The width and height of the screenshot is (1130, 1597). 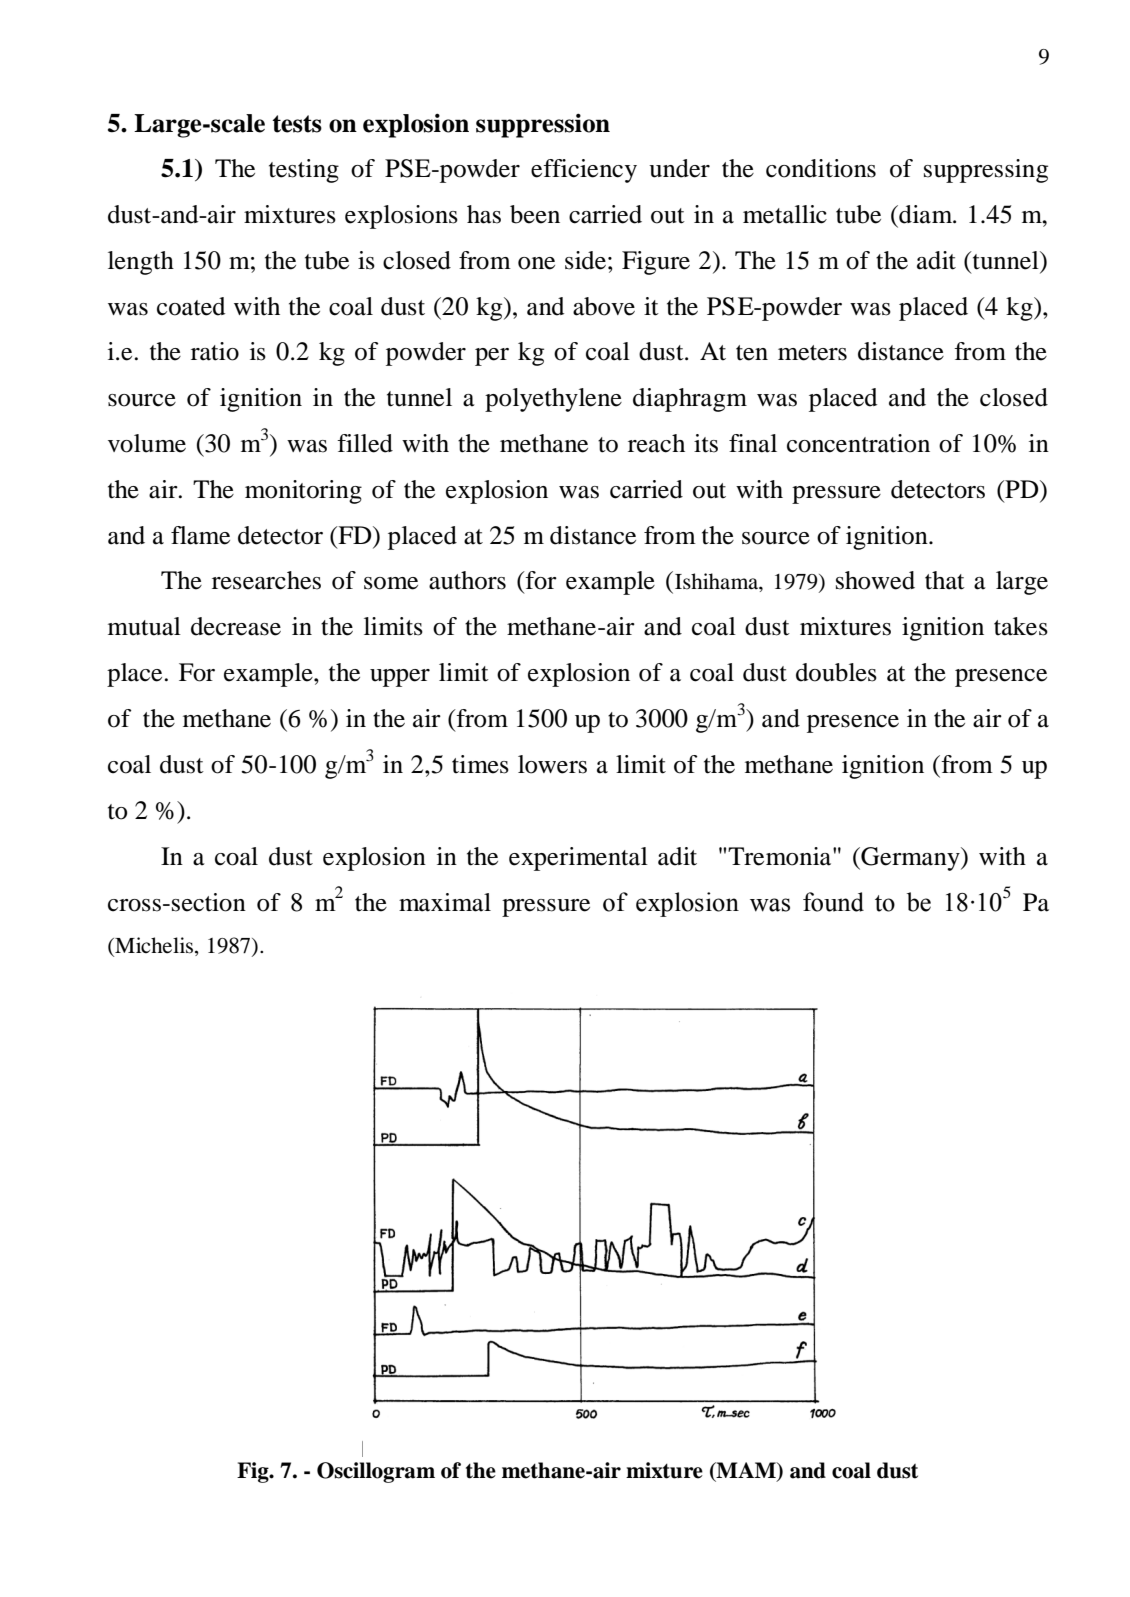 I want to click on upper, so click(x=400, y=678).
